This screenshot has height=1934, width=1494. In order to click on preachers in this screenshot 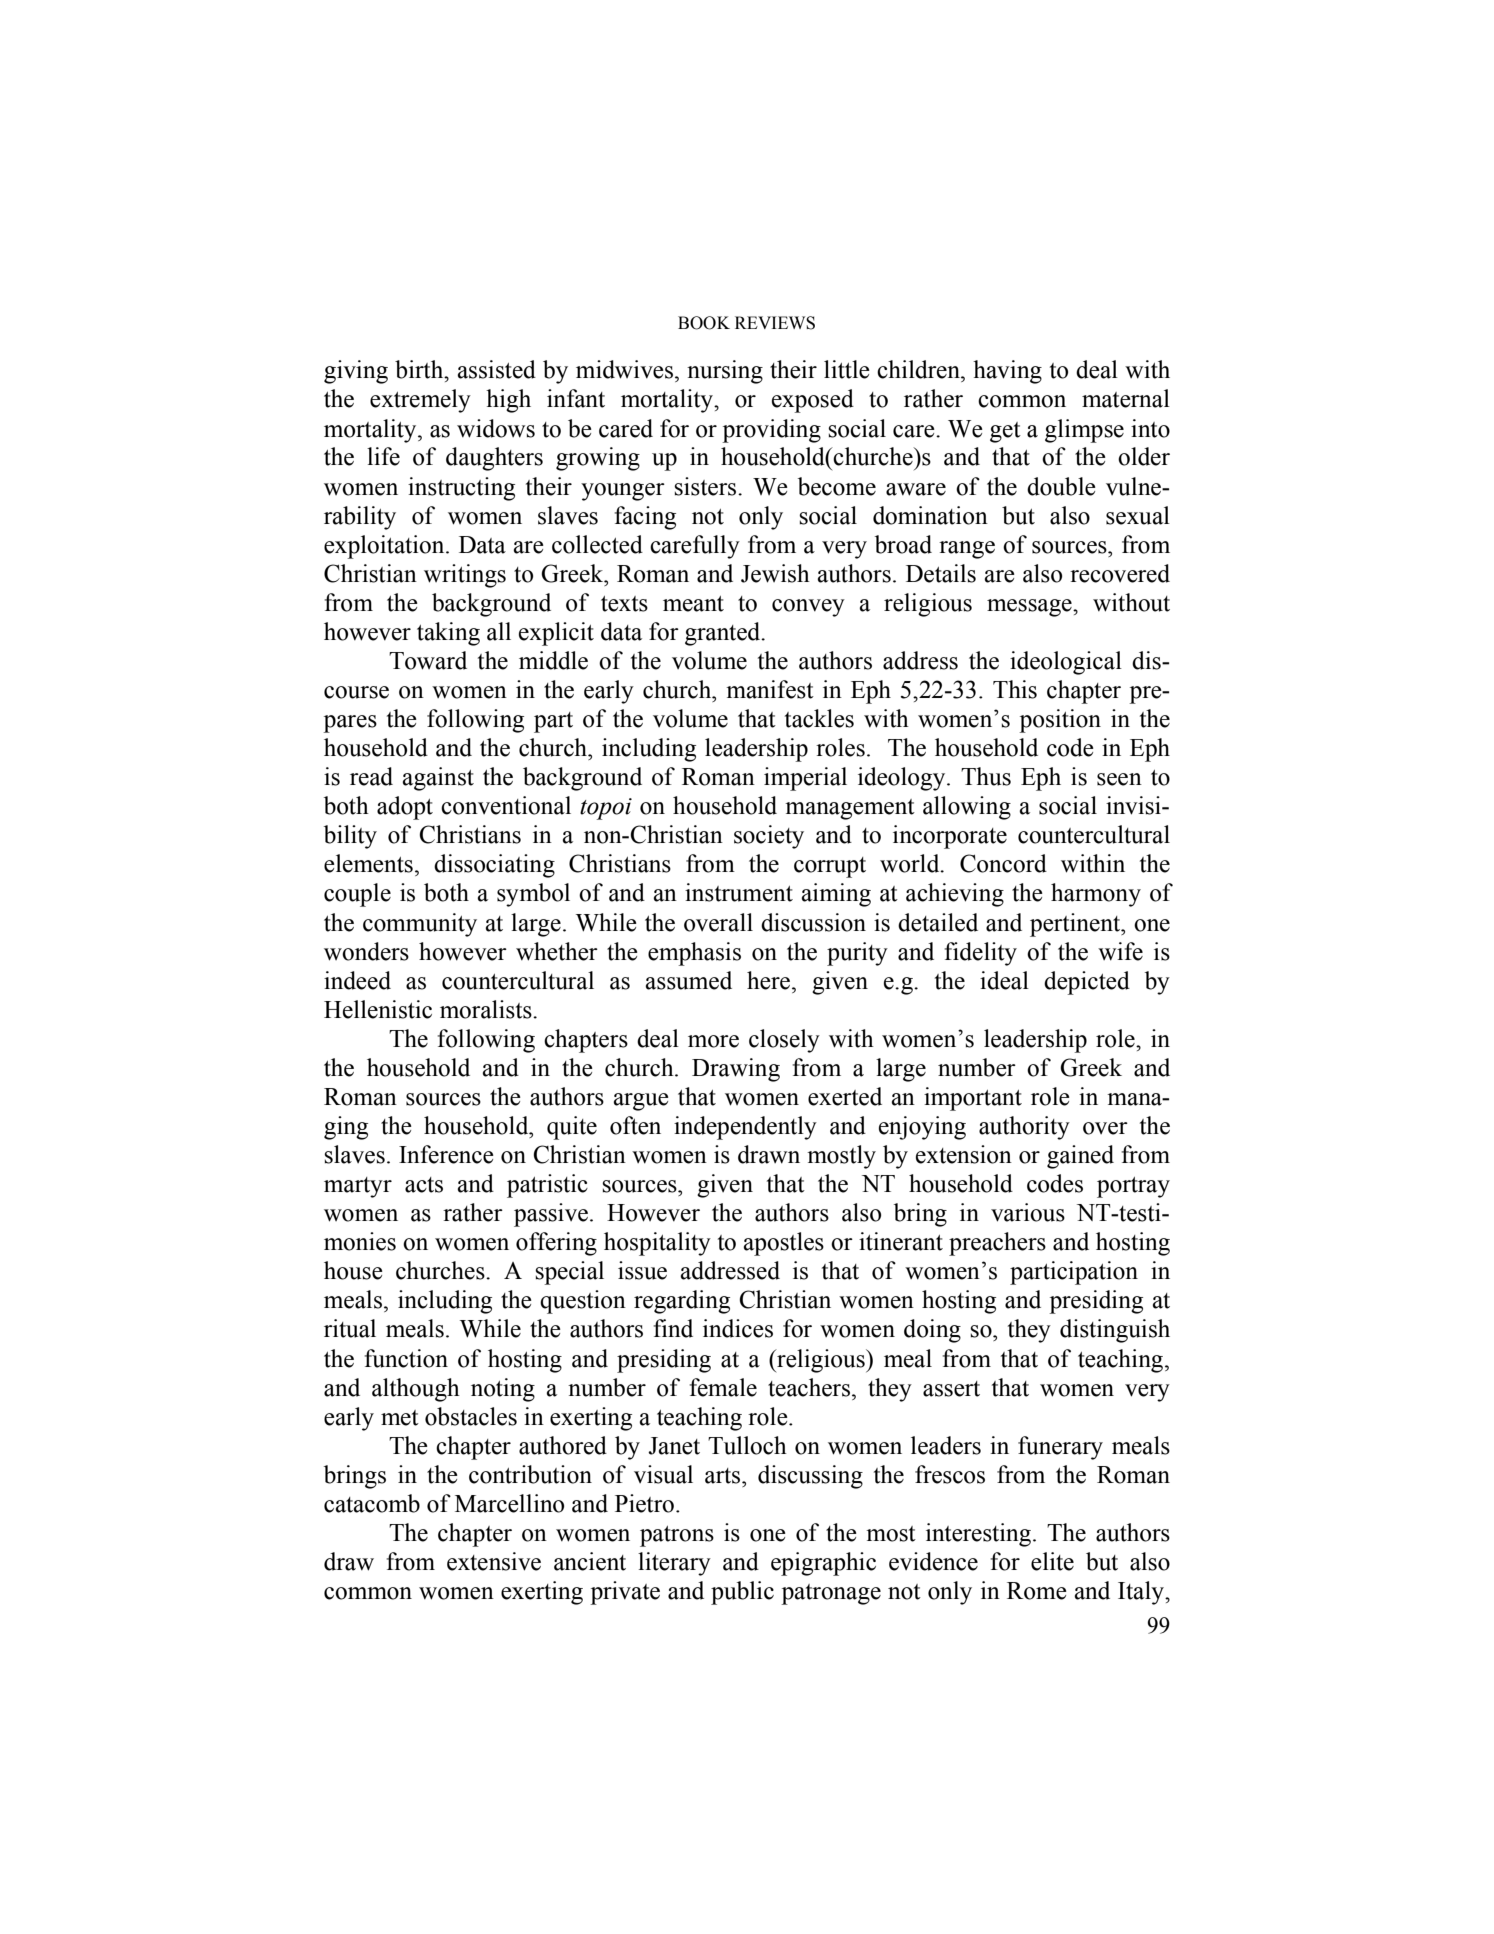, I will do `click(997, 1244)`.
